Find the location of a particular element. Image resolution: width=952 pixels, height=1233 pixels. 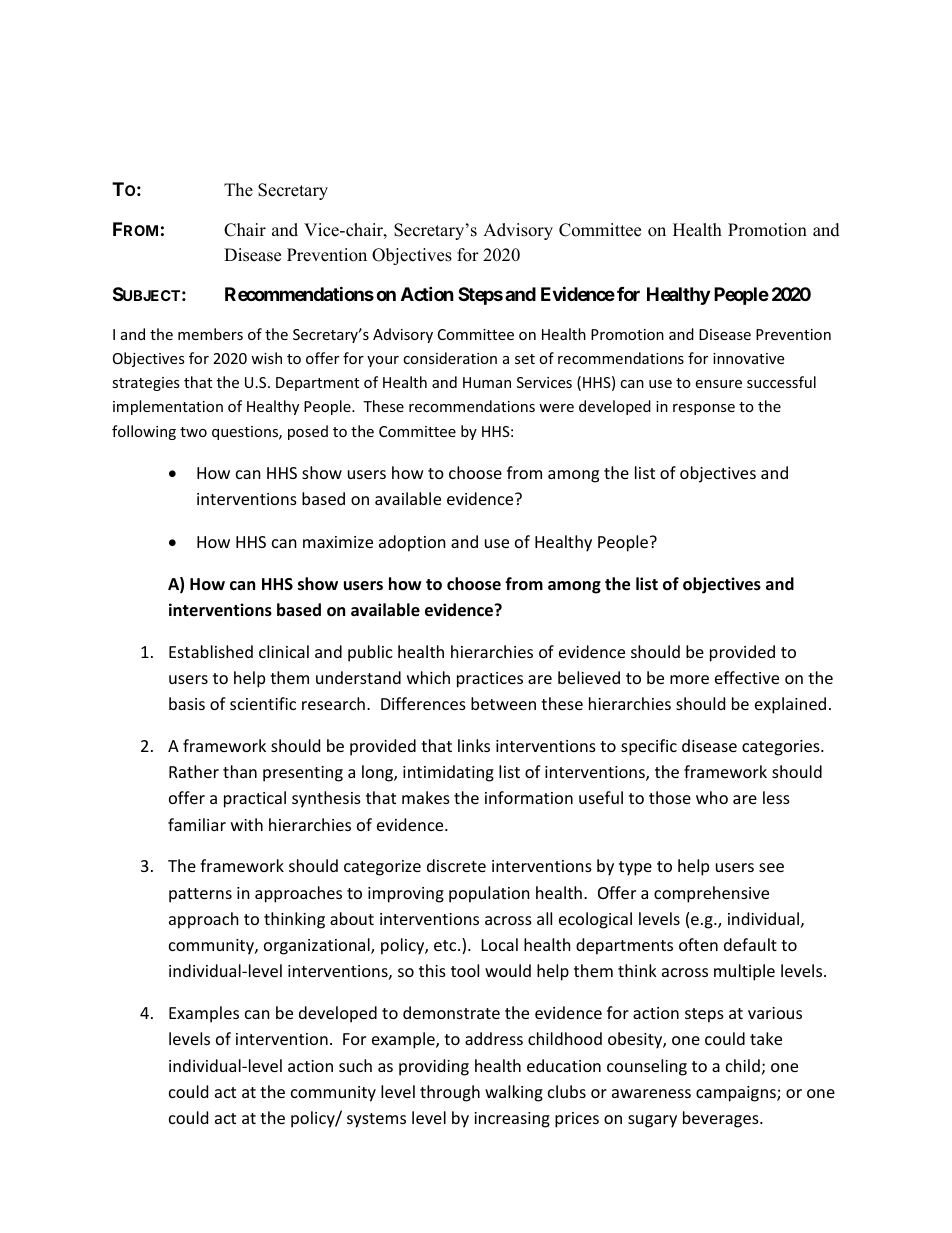

familiar is located at coordinates (197, 824).
